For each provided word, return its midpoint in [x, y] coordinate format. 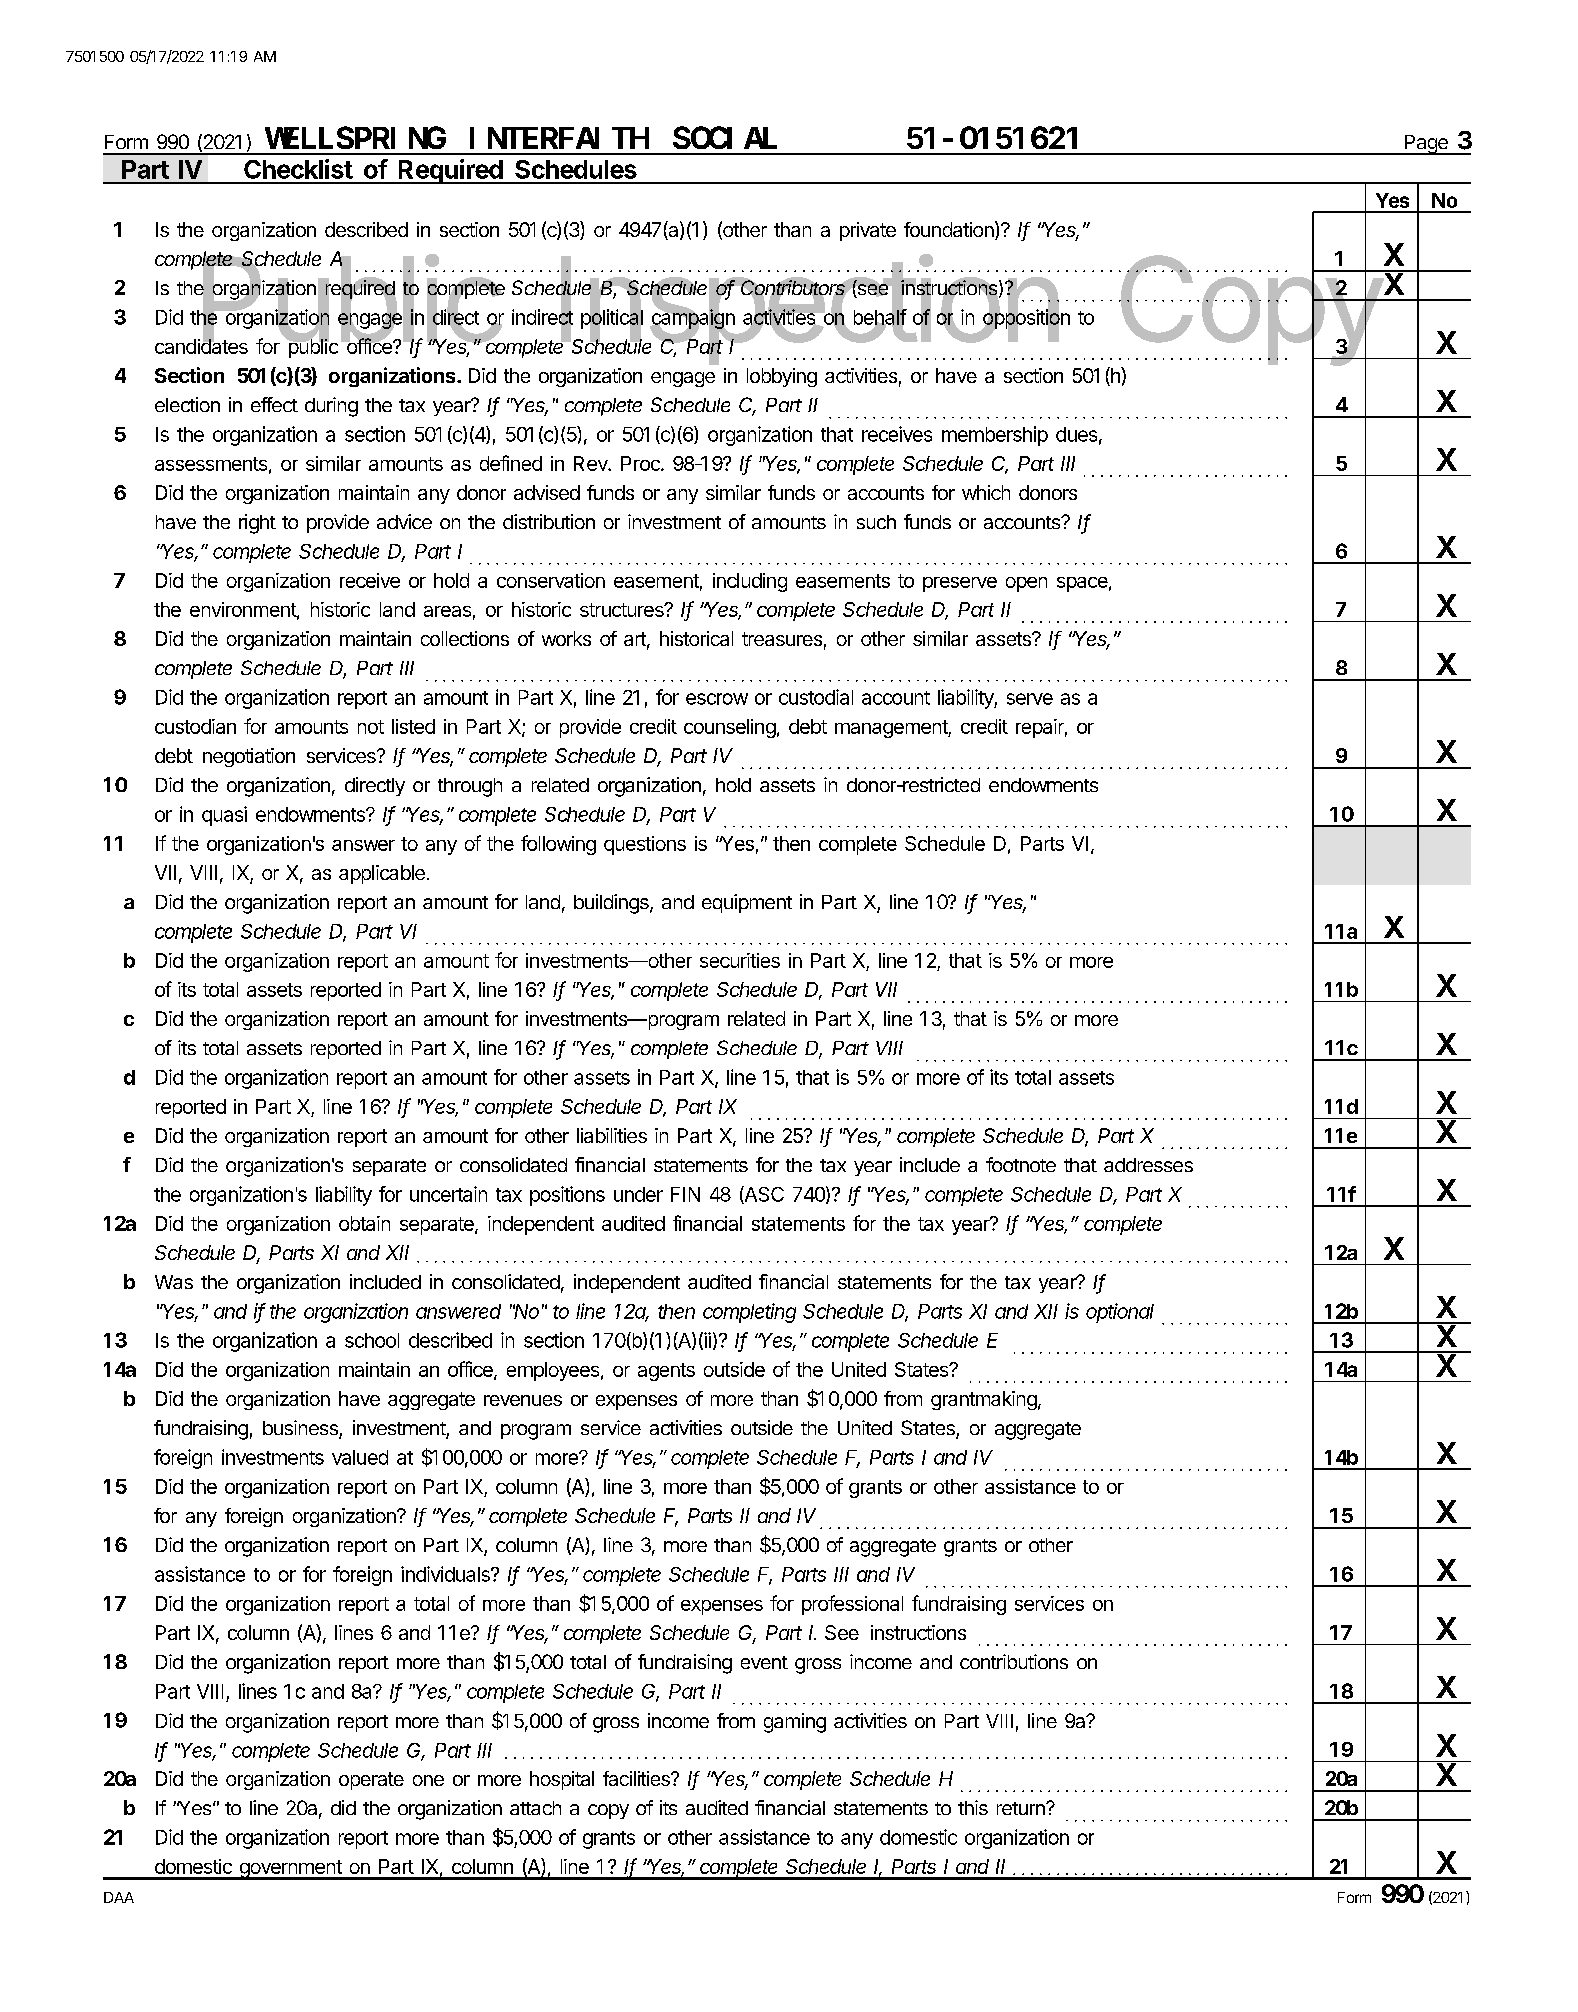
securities [740, 960]
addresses [1148, 1165]
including [750, 582]
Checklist [298, 169]
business [301, 1429]
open [1026, 584]
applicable [382, 874]
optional [1120, 1313]
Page [1426, 145]
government [290, 1870]
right [257, 524]
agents [666, 1372]
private [868, 231]
